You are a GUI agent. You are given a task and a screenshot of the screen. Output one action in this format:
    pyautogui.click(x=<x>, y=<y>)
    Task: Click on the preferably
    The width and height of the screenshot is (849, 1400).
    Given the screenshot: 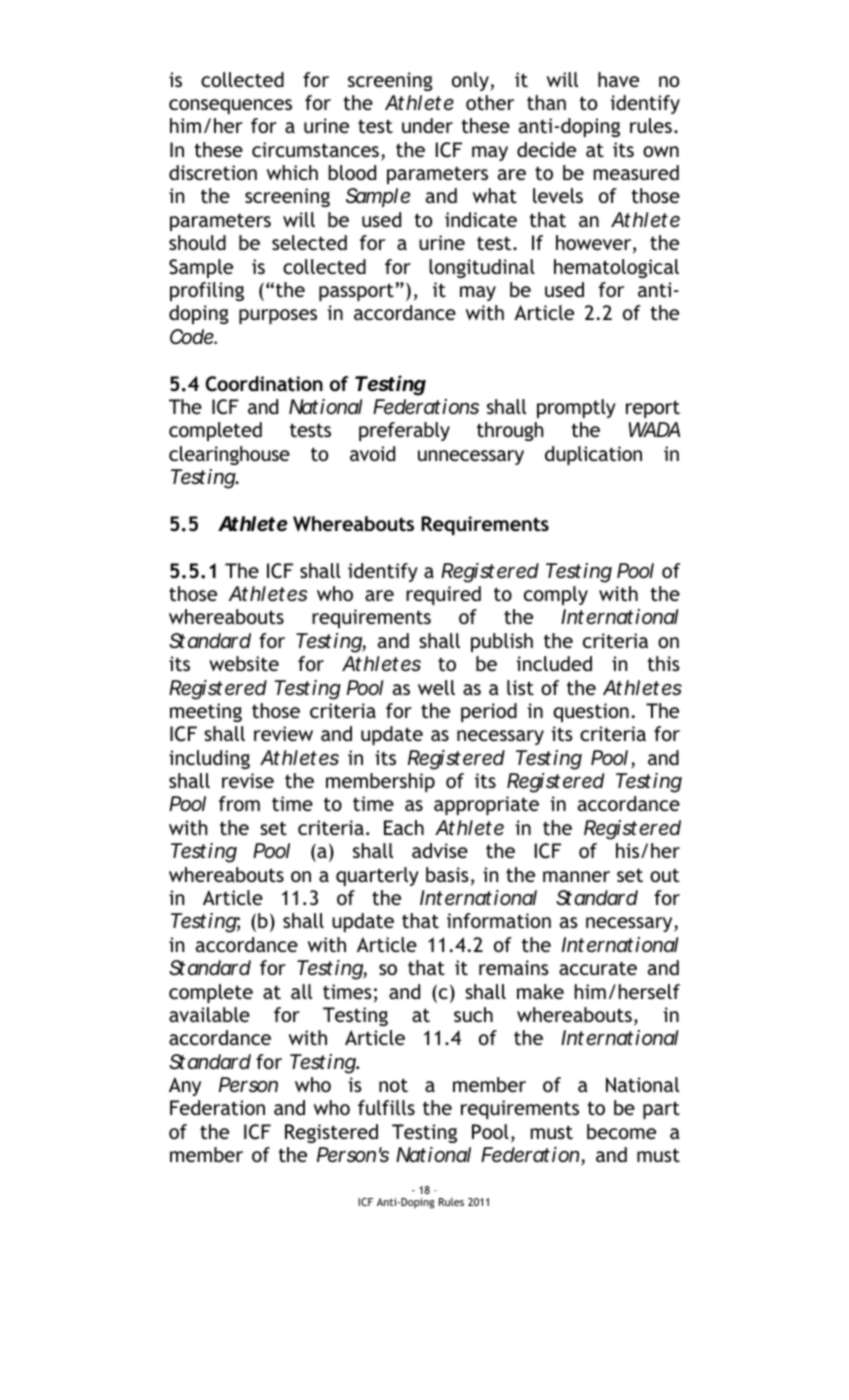 What is the action you would take?
    pyautogui.click(x=404, y=431)
